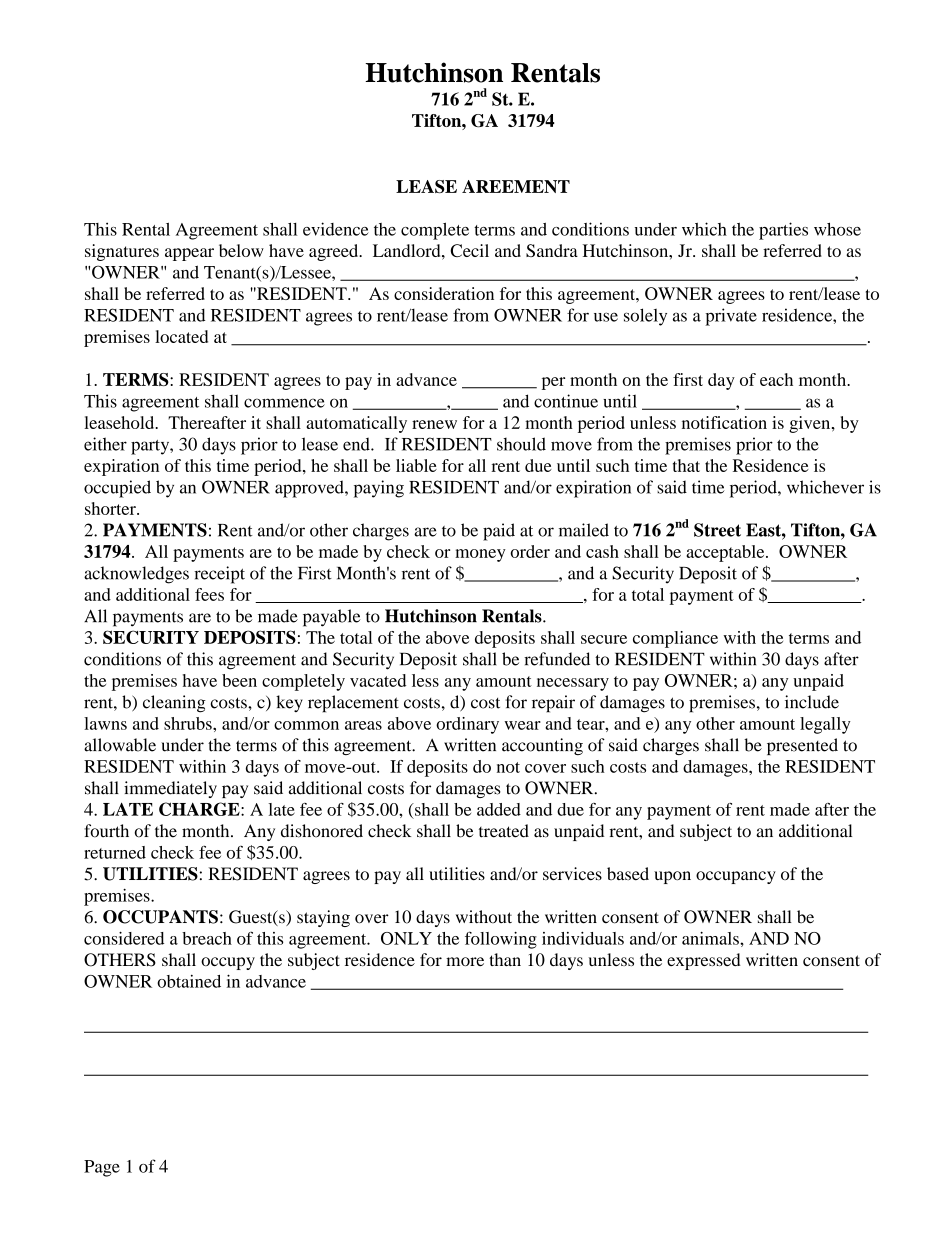 This screenshot has height=1233, width=952. What do you see at coordinates (704, 961) in the screenshot?
I see `expressed` at bounding box center [704, 961].
